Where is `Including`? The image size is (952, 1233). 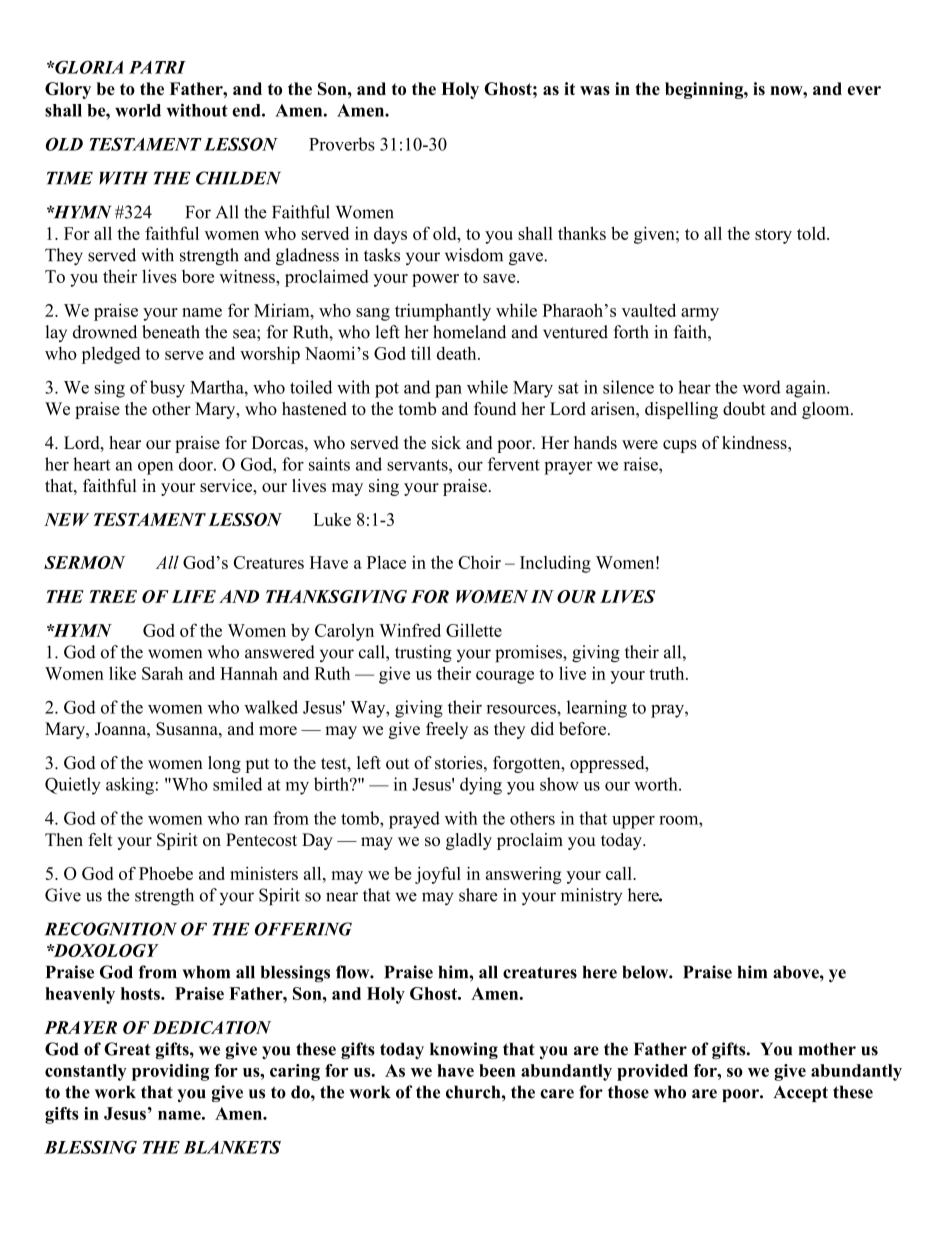
Including is located at coordinates (555, 564).
